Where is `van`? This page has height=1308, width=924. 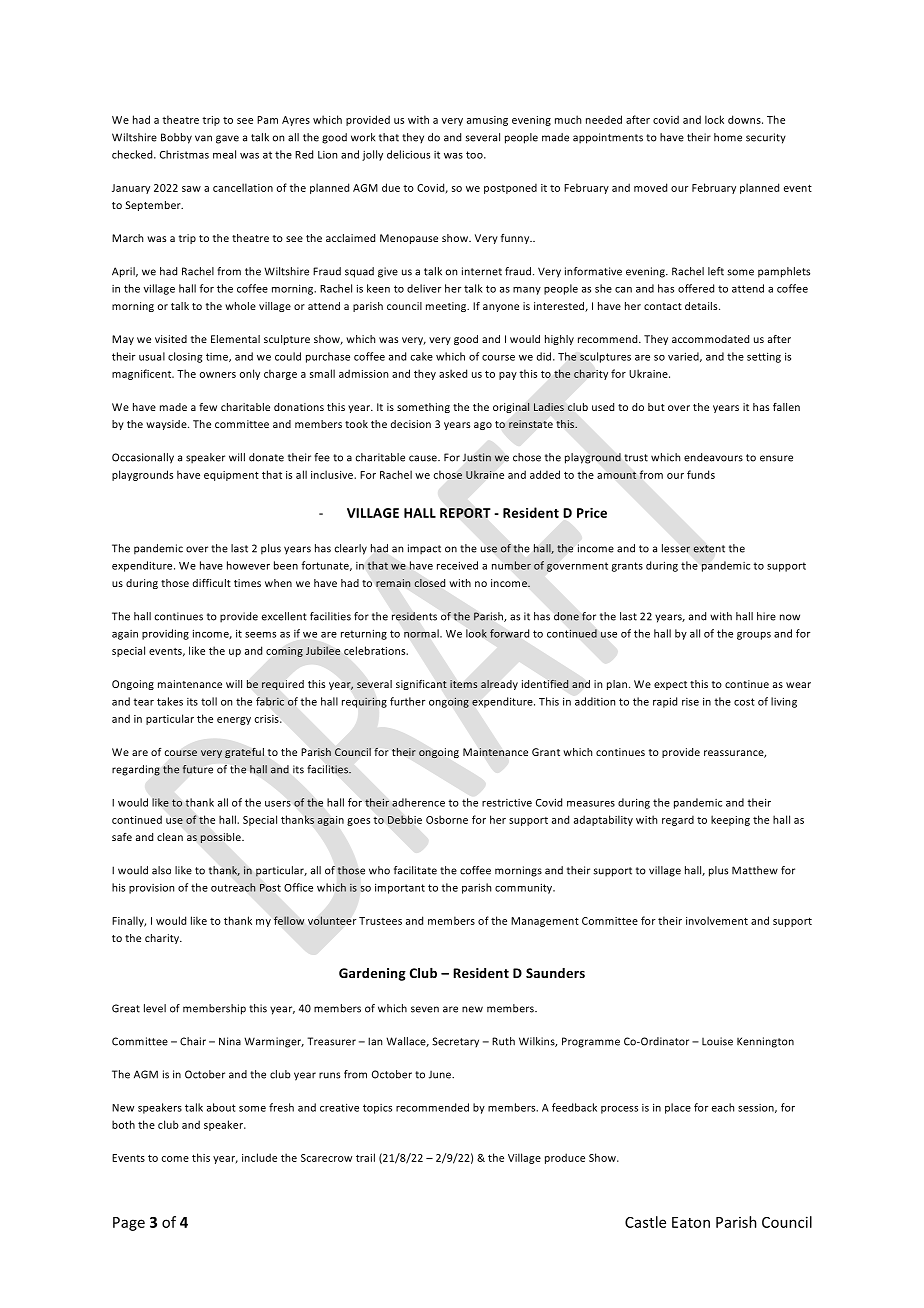
van is located at coordinates (203, 138).
